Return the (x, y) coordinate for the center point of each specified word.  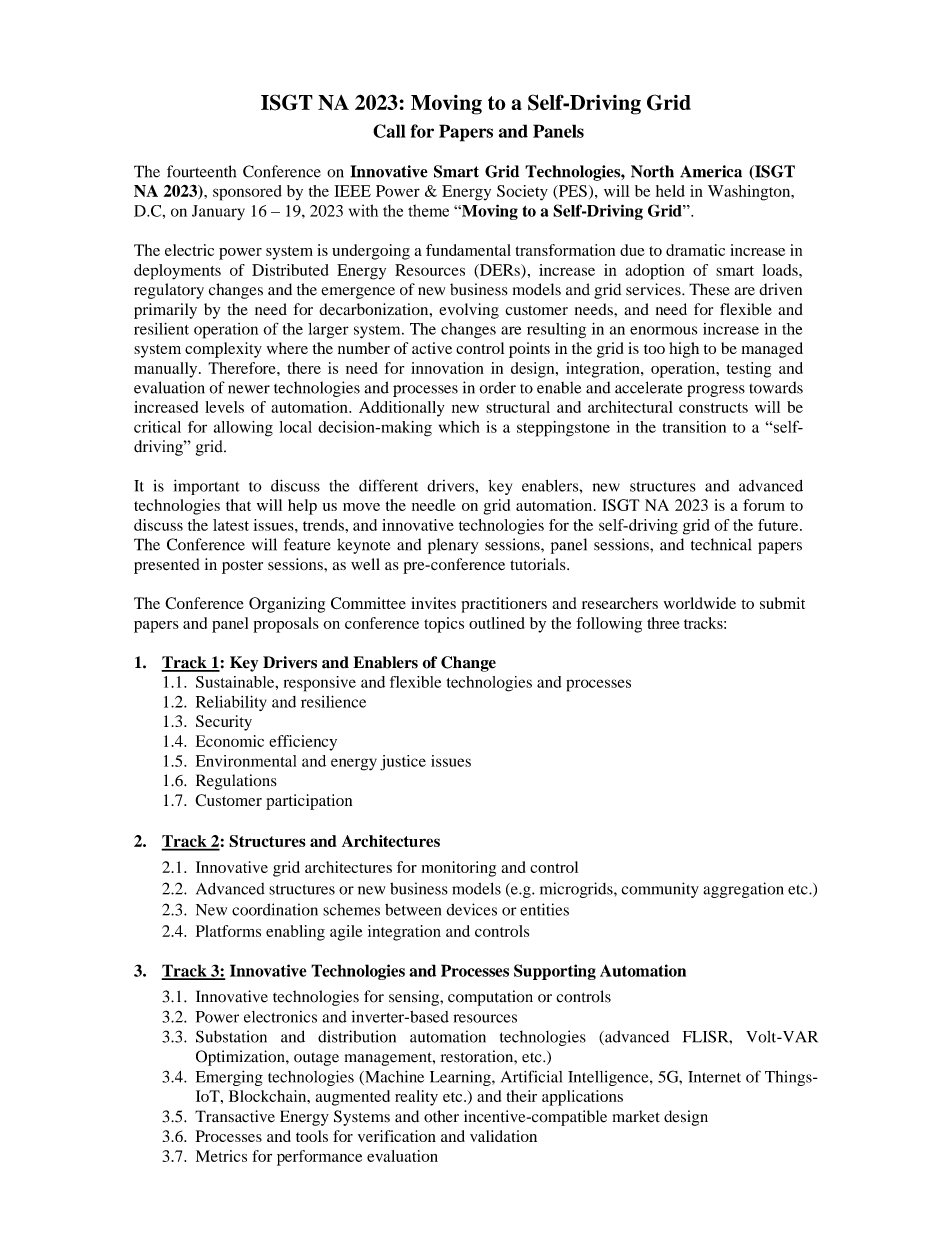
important (207, 487)
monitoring (458, 869)
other (441, 1116)
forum (764, 505)
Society (522, 193)
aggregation (743, 890)
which (459, 427)
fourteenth (201, 171)
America (711, 171)
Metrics (221, 1156)
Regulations (236, 782)
